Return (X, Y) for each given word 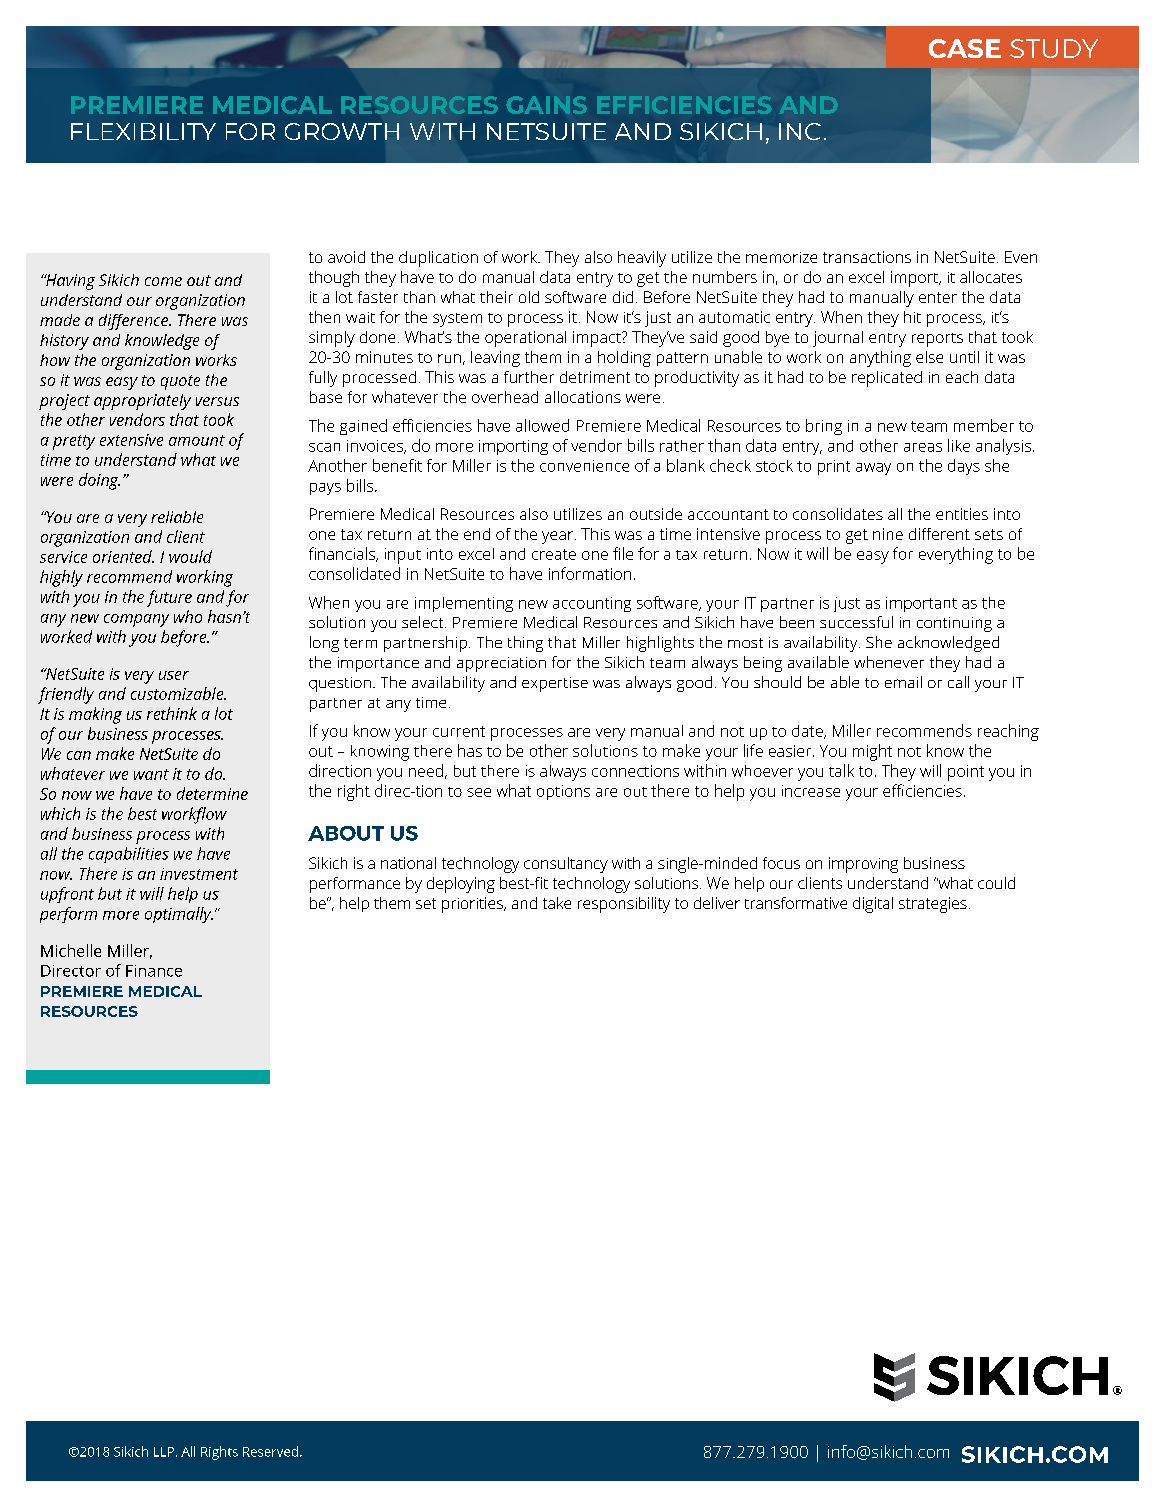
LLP (164, 1452)
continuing (954, 624)
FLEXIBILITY (143, 131)
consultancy (566, 865)
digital (873, 905)
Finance (154, 971)
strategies (933, 905)
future (169, 598)
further (529, 377)
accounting (592, 604)
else (929, 357)
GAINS (546, 105)
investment (199, 874)
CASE (965, 48)
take (557, 903)
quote (180, 382)
